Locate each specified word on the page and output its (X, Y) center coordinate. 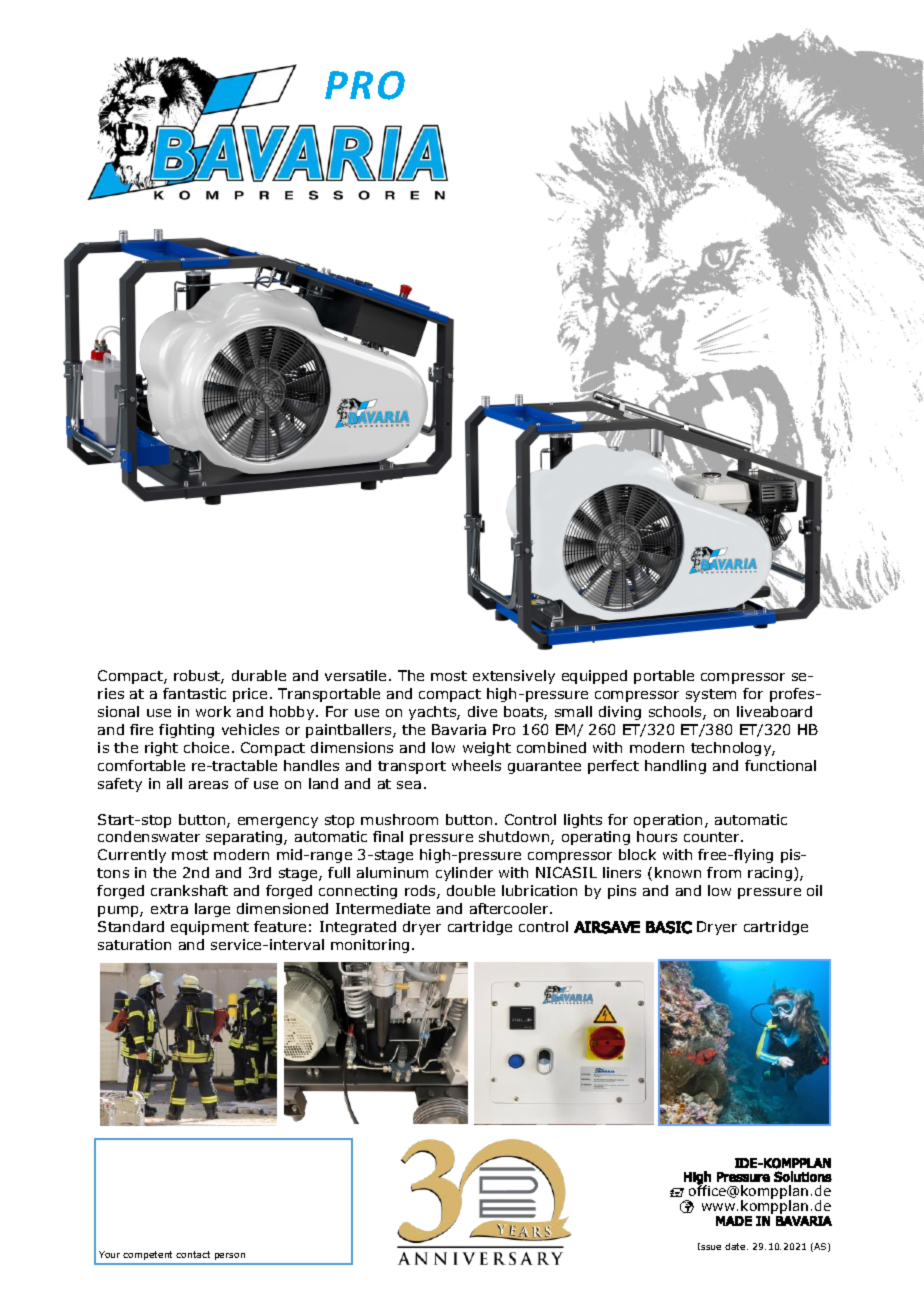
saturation (134, 944)
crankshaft (189, 890)
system (711, 695)
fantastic (194, 693)
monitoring (370, 946)
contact (193, 1254)
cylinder (464, 874)
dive (482, 711)
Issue (709, 1246)
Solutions (803, 1176)
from (724, 872)
